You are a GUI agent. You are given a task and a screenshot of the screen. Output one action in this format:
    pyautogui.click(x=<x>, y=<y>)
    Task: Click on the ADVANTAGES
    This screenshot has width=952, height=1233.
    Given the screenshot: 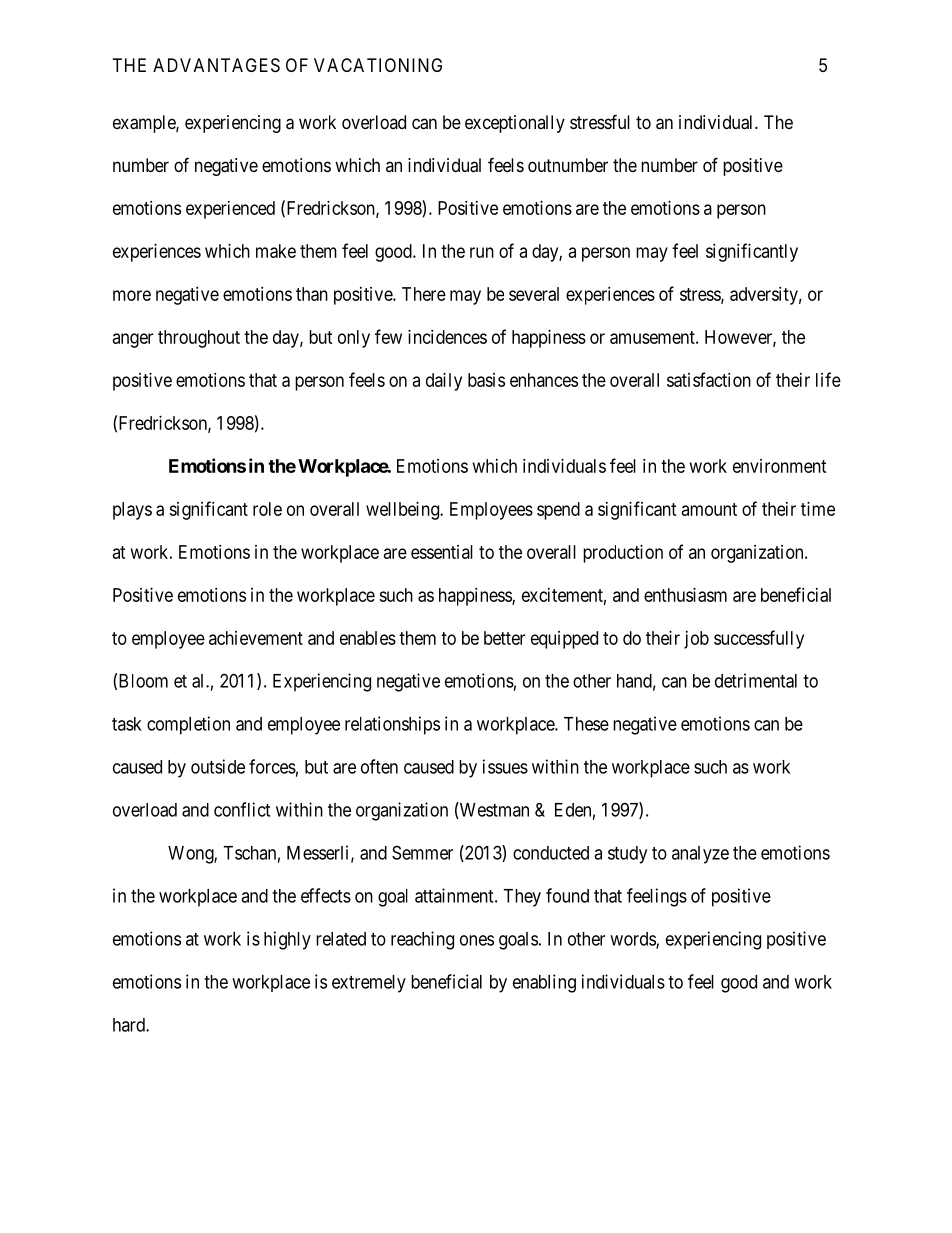 What is the action you would take?
    pyautogui.click(x=216, y=65)
